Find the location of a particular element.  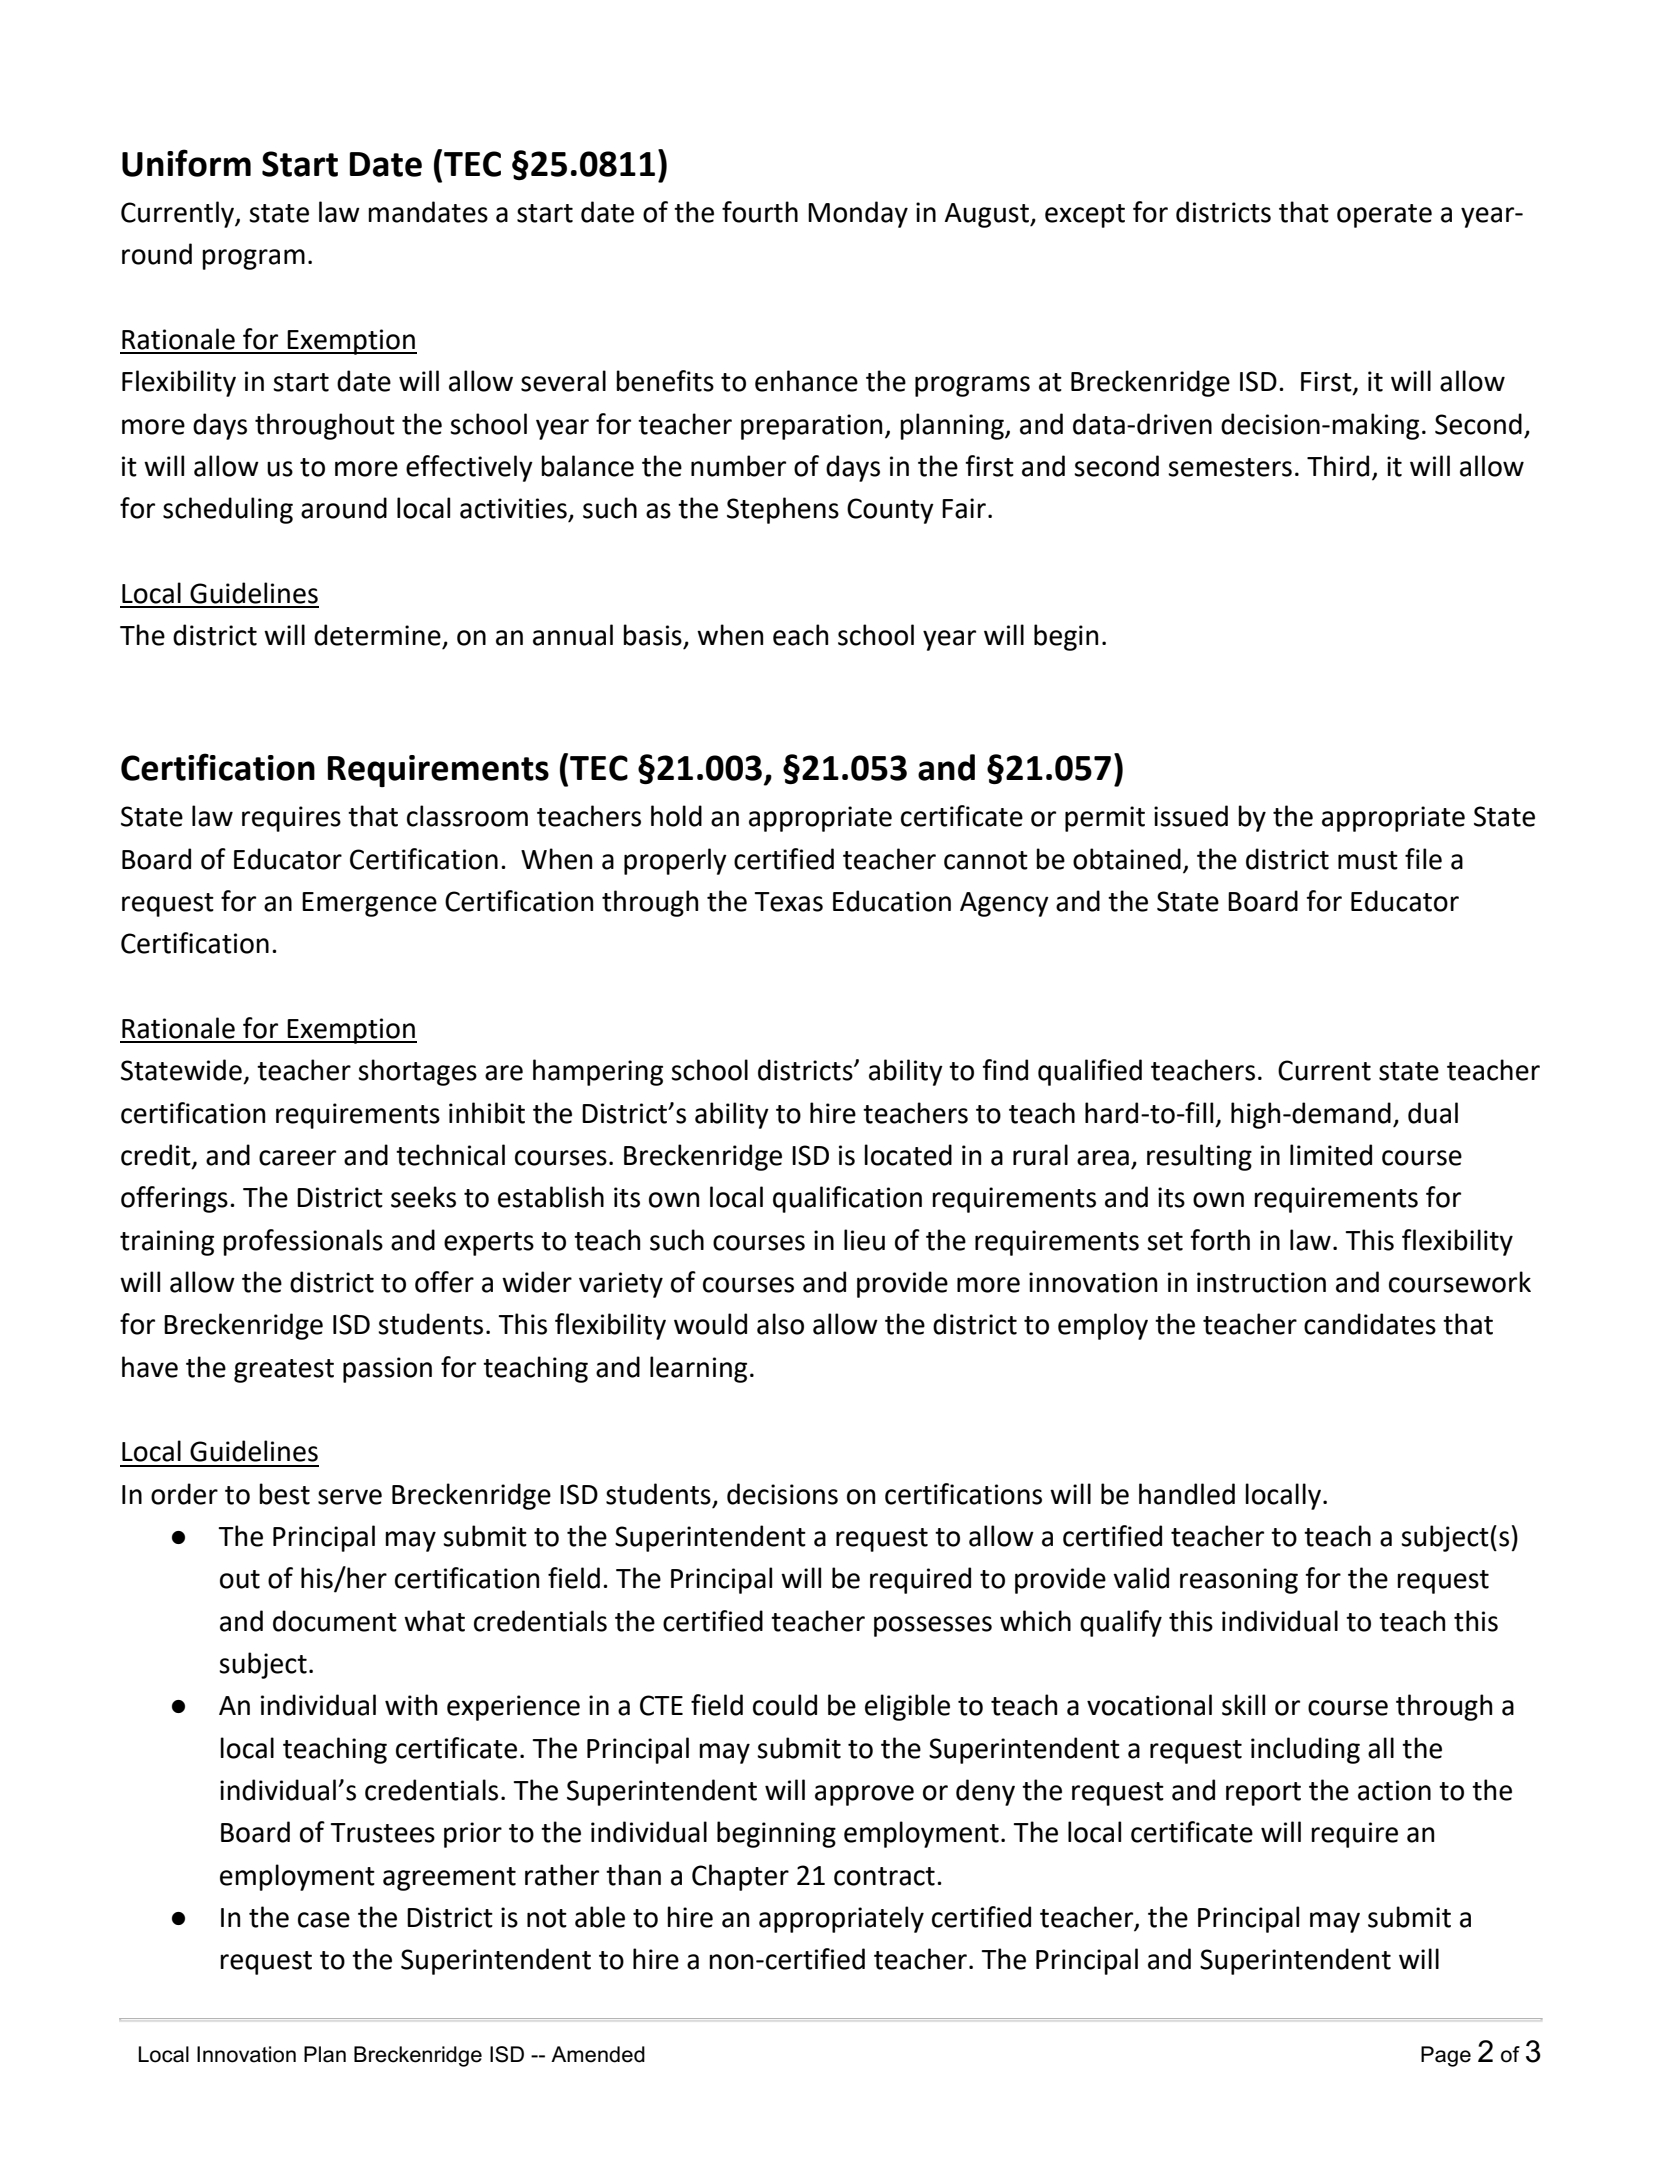

Uniform is located at coordinates (186, 163).
